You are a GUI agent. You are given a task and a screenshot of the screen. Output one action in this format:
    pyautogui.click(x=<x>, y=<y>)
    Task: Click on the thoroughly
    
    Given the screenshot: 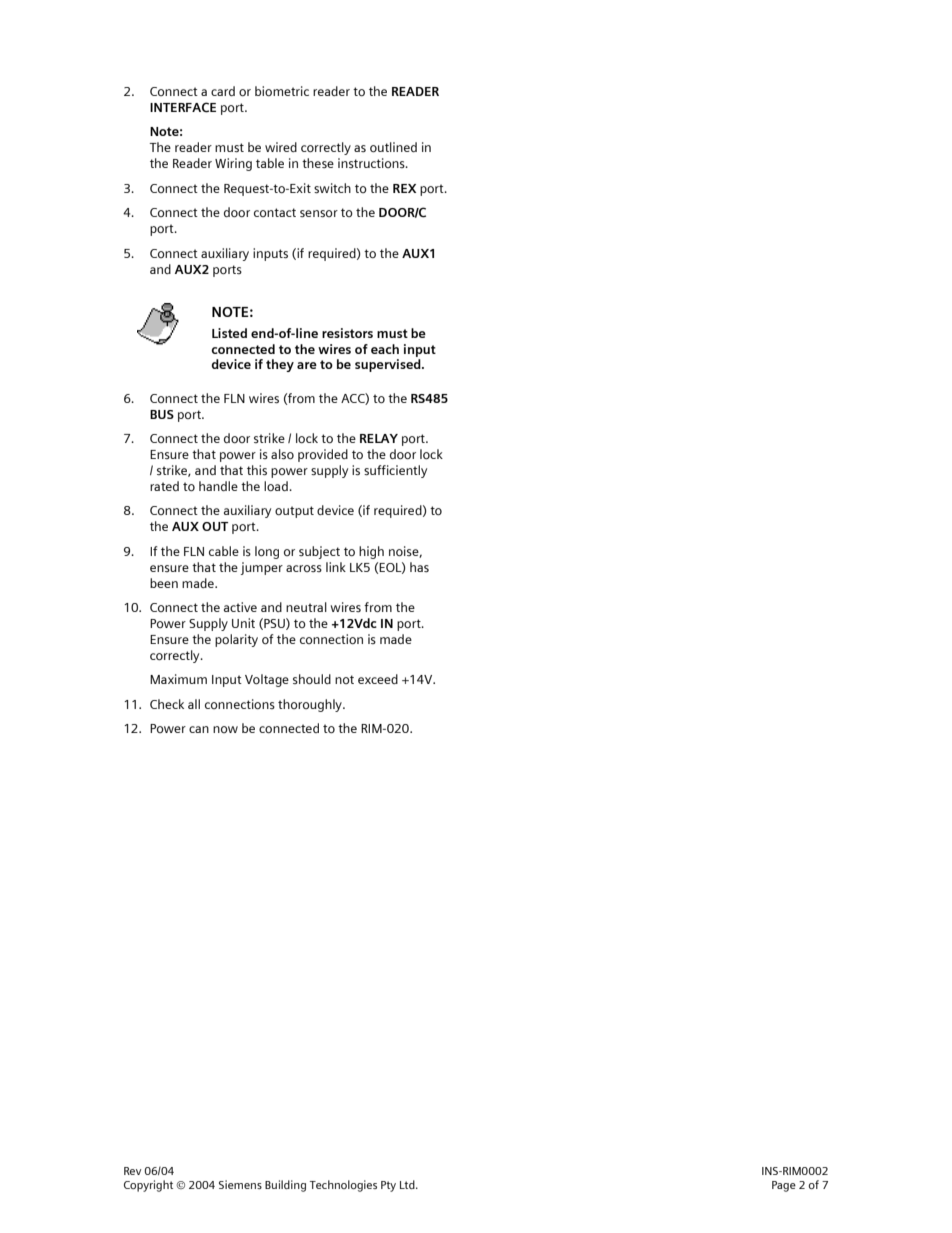 What is the action you would take?
    pyautogui.click(x=311, y=705)
